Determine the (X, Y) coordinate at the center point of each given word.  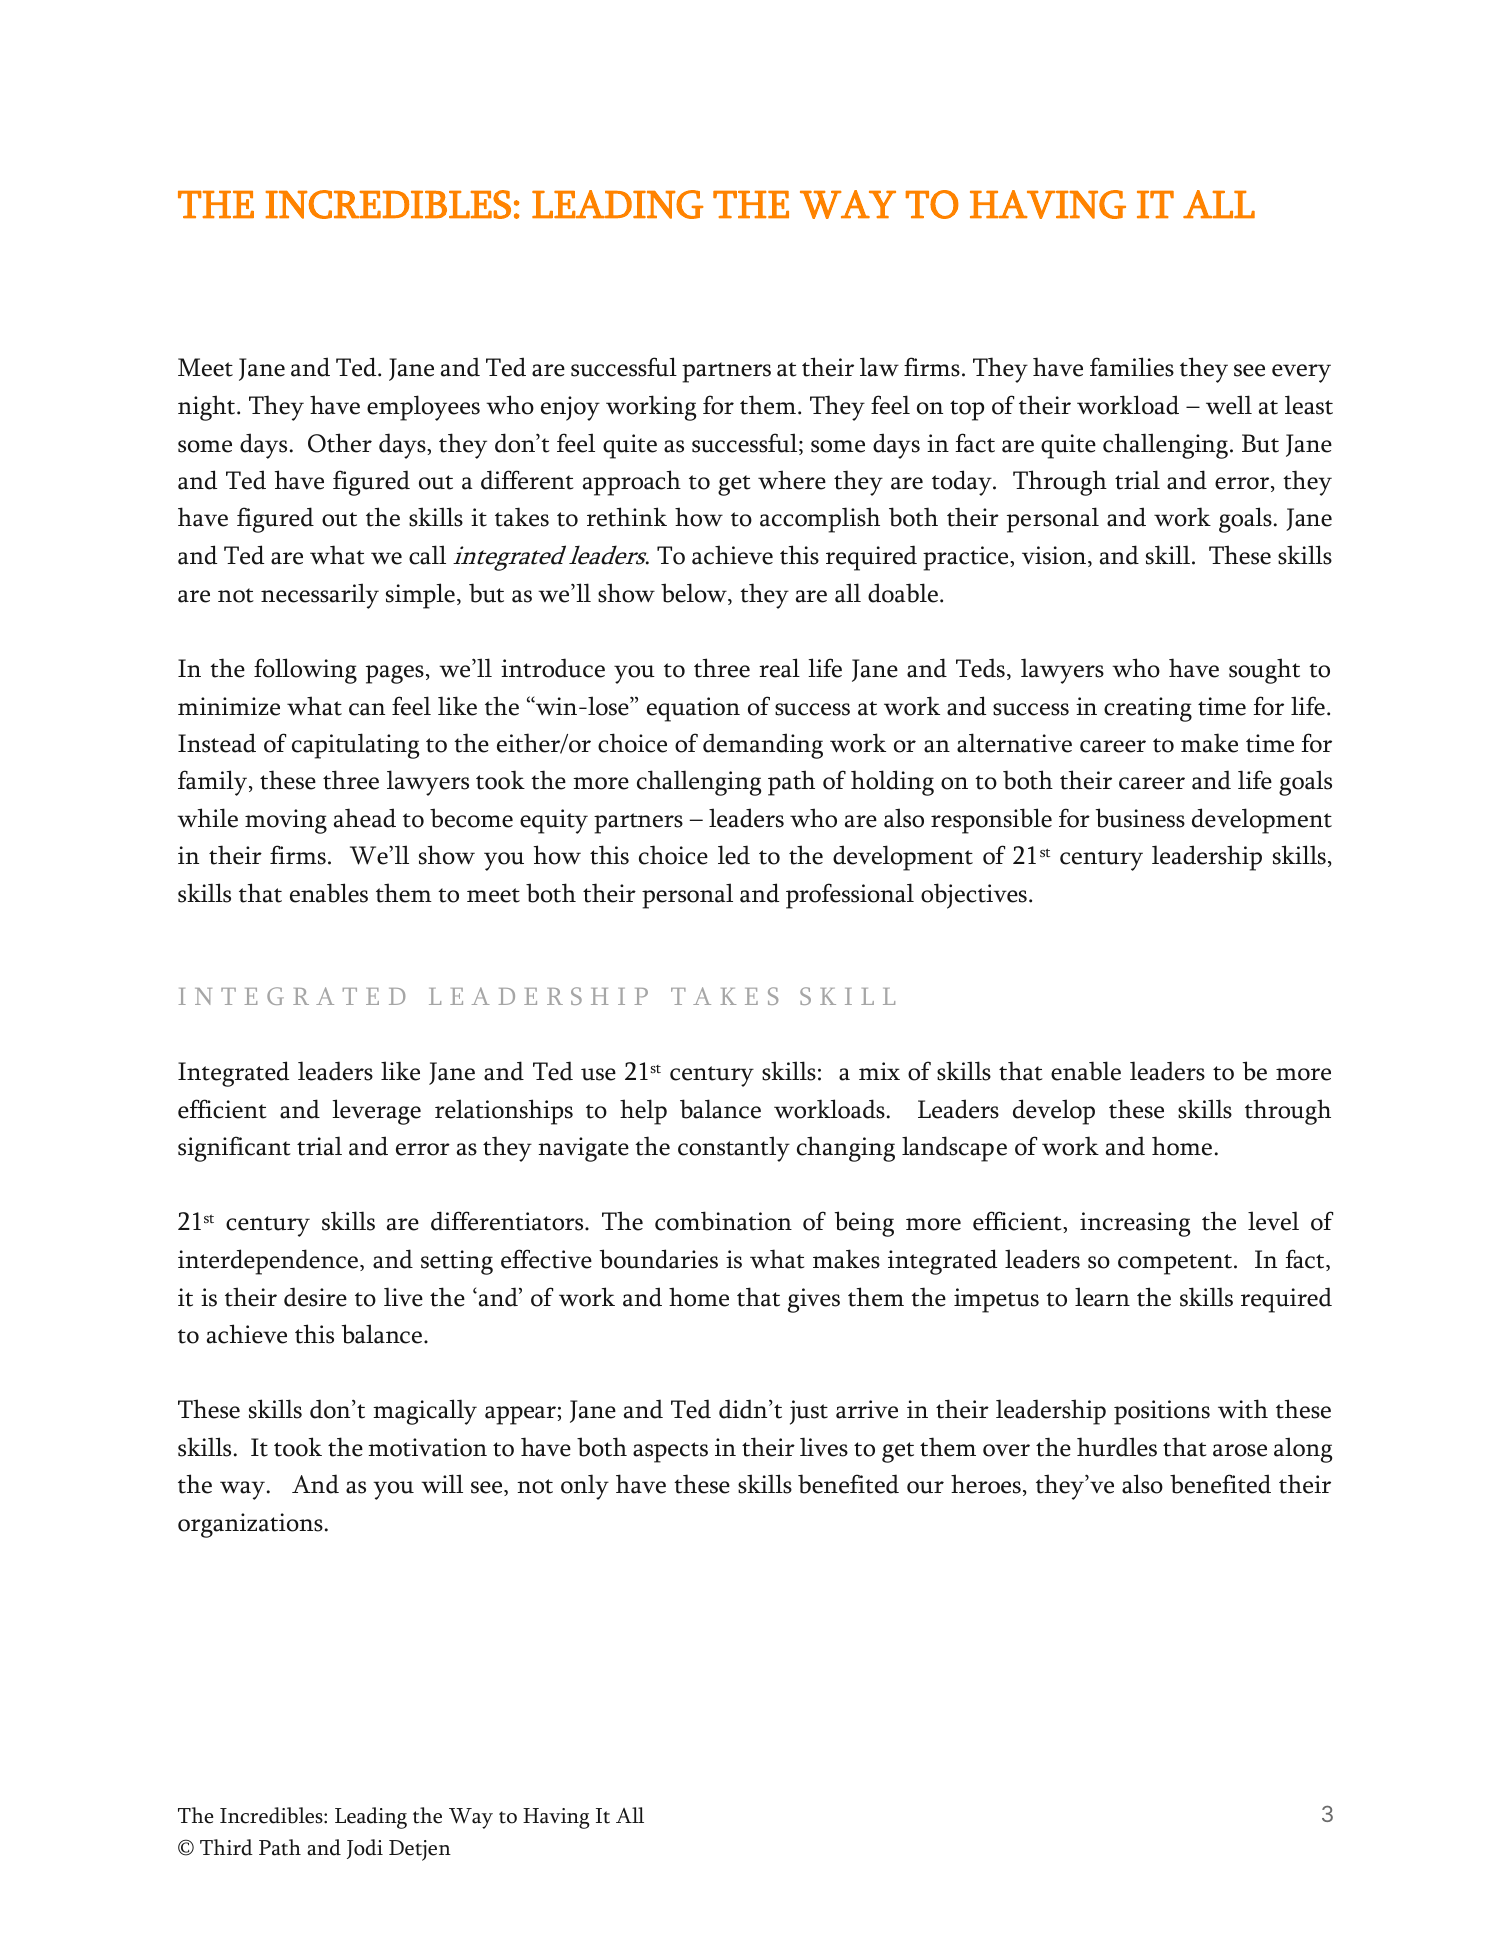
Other (340, 443)
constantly (734, 1149)
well (1229, 405)
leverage (376, 1112)
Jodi (365, 1849)
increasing (1135, 1224)
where (792, 480)
